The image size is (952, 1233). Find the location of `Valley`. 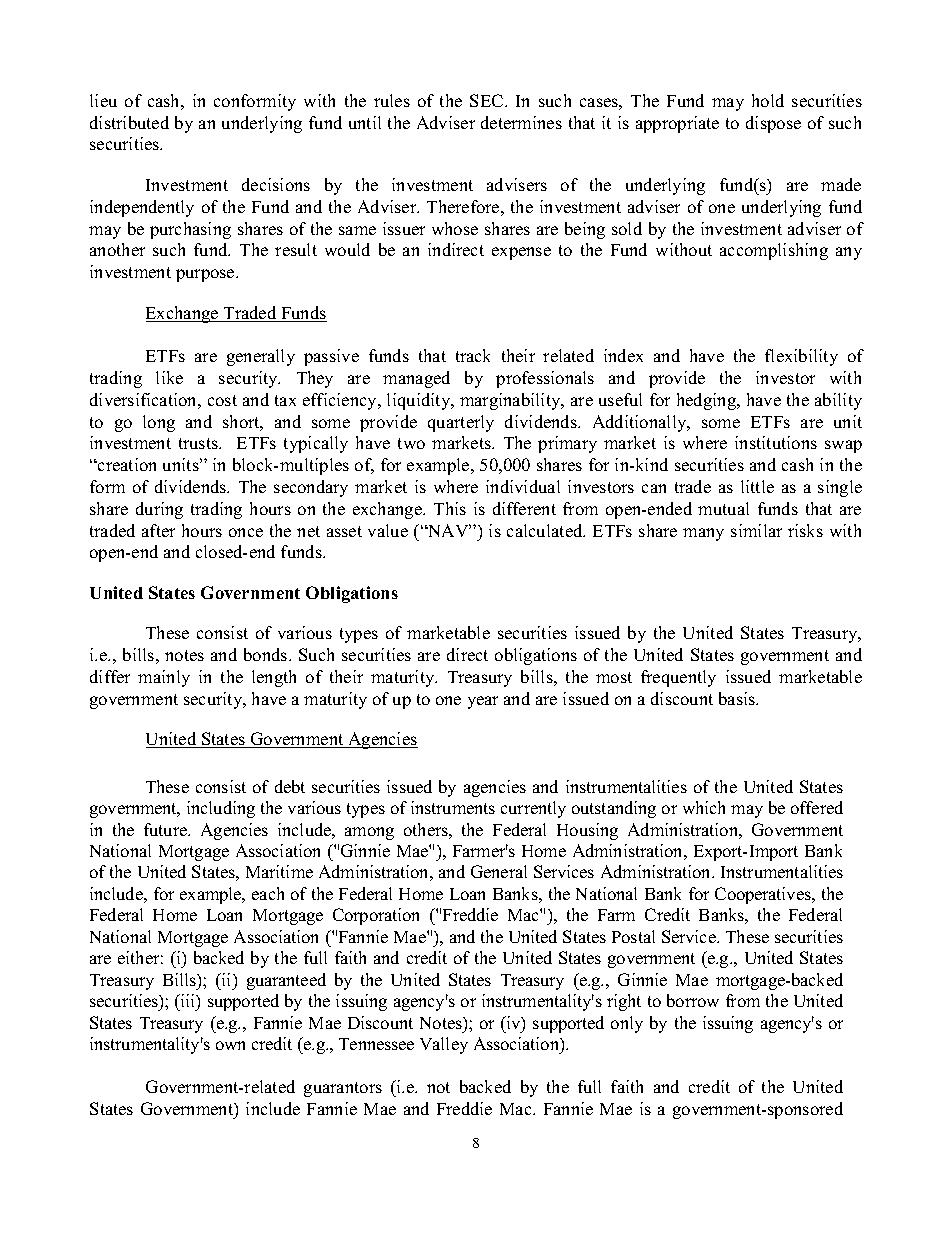

Valley is located at coordinates (444, 1045).
